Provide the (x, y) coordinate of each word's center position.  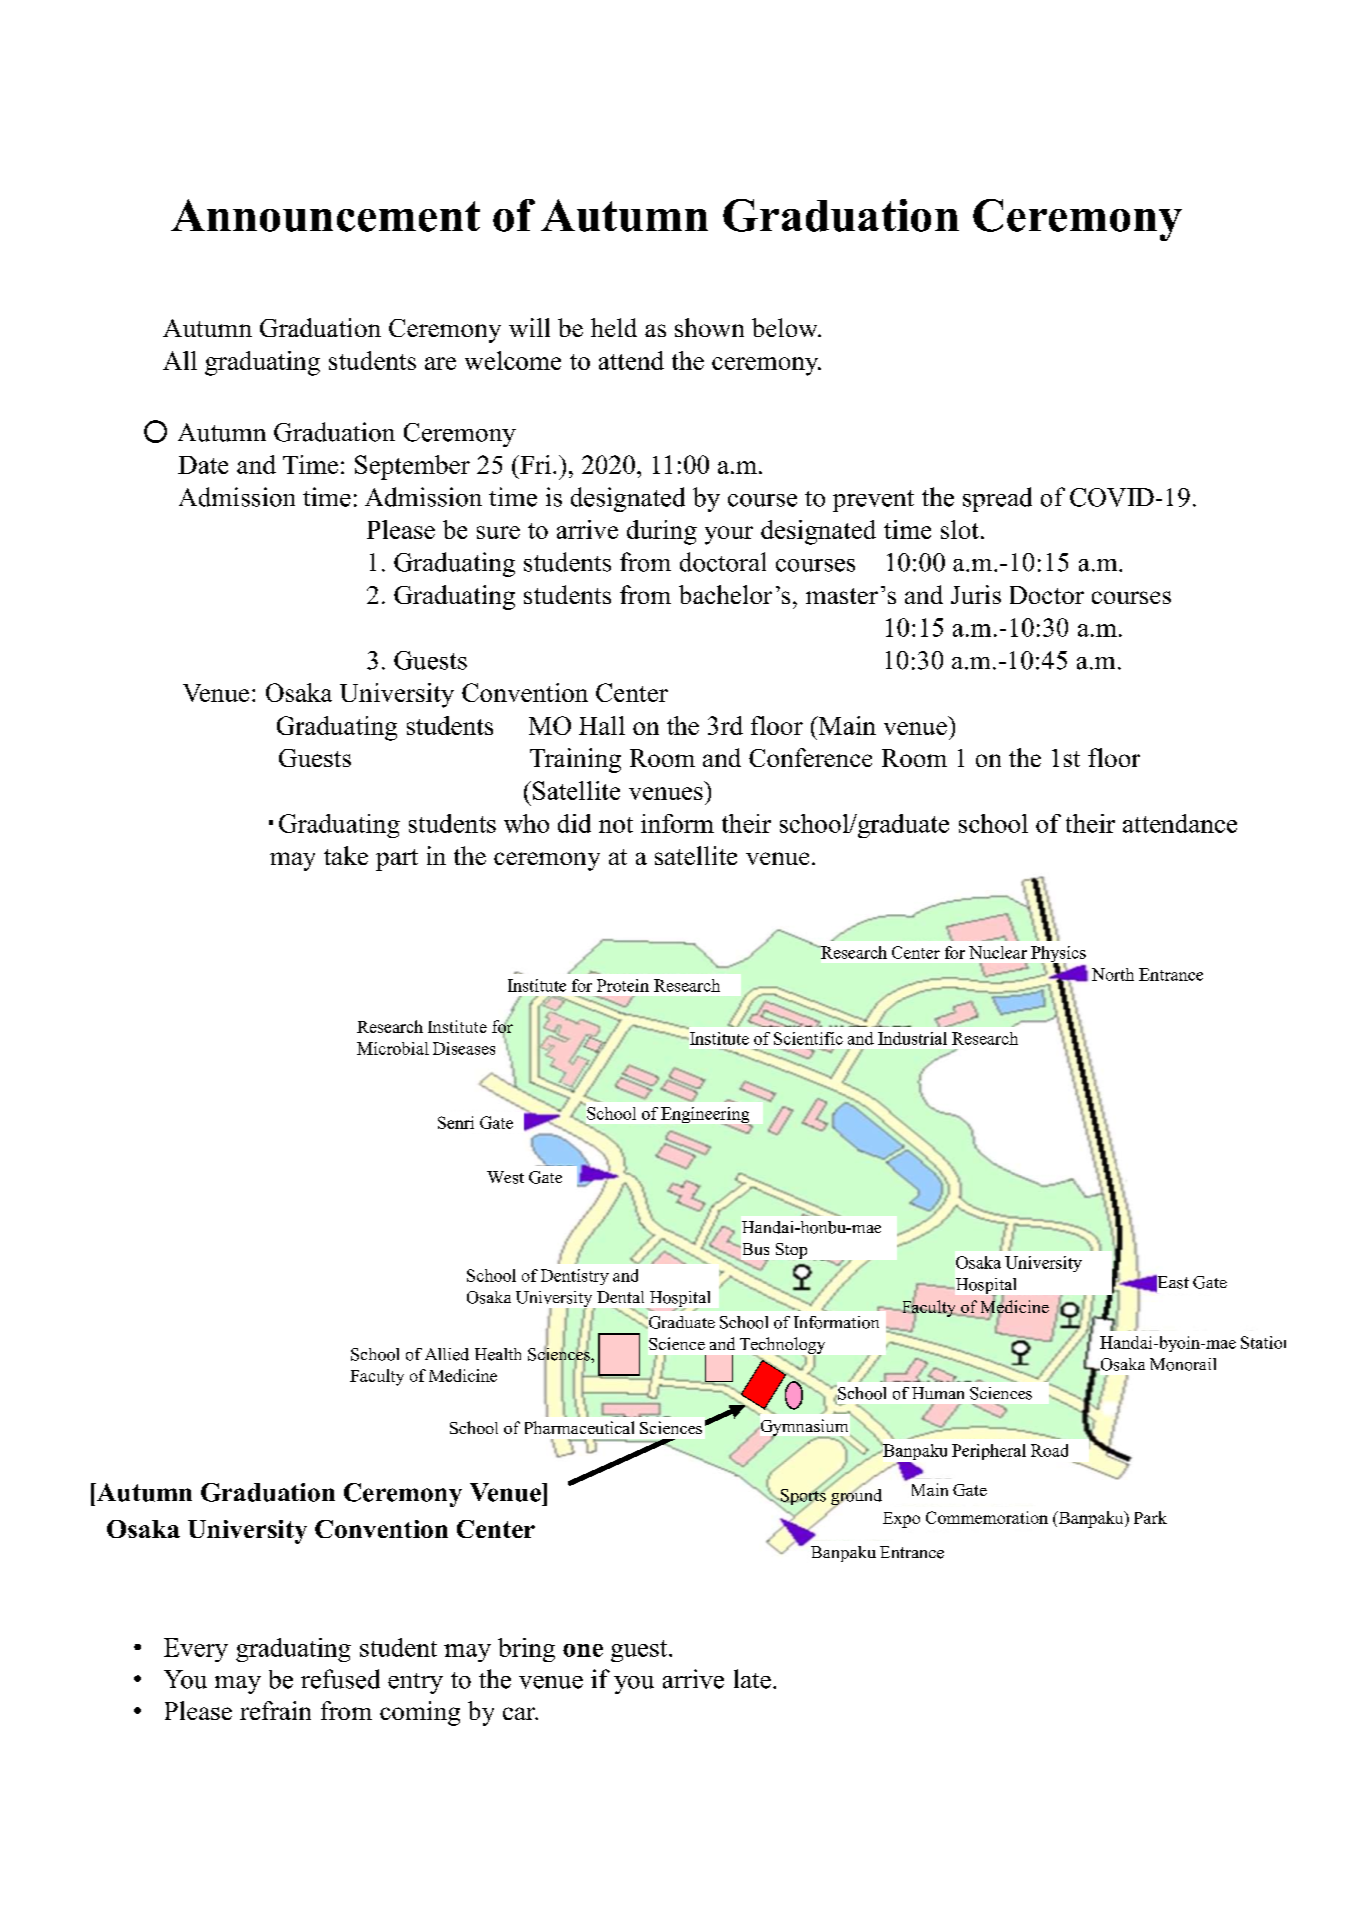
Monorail (1183, 1364)
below (786, 327)
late (752, 1679)
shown (709, 327)
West (505, 1177)
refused (340, 1679)
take (346, 855)
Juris (976, 594)
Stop (791, 1251)
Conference (810, 757)
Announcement (325, 215)
